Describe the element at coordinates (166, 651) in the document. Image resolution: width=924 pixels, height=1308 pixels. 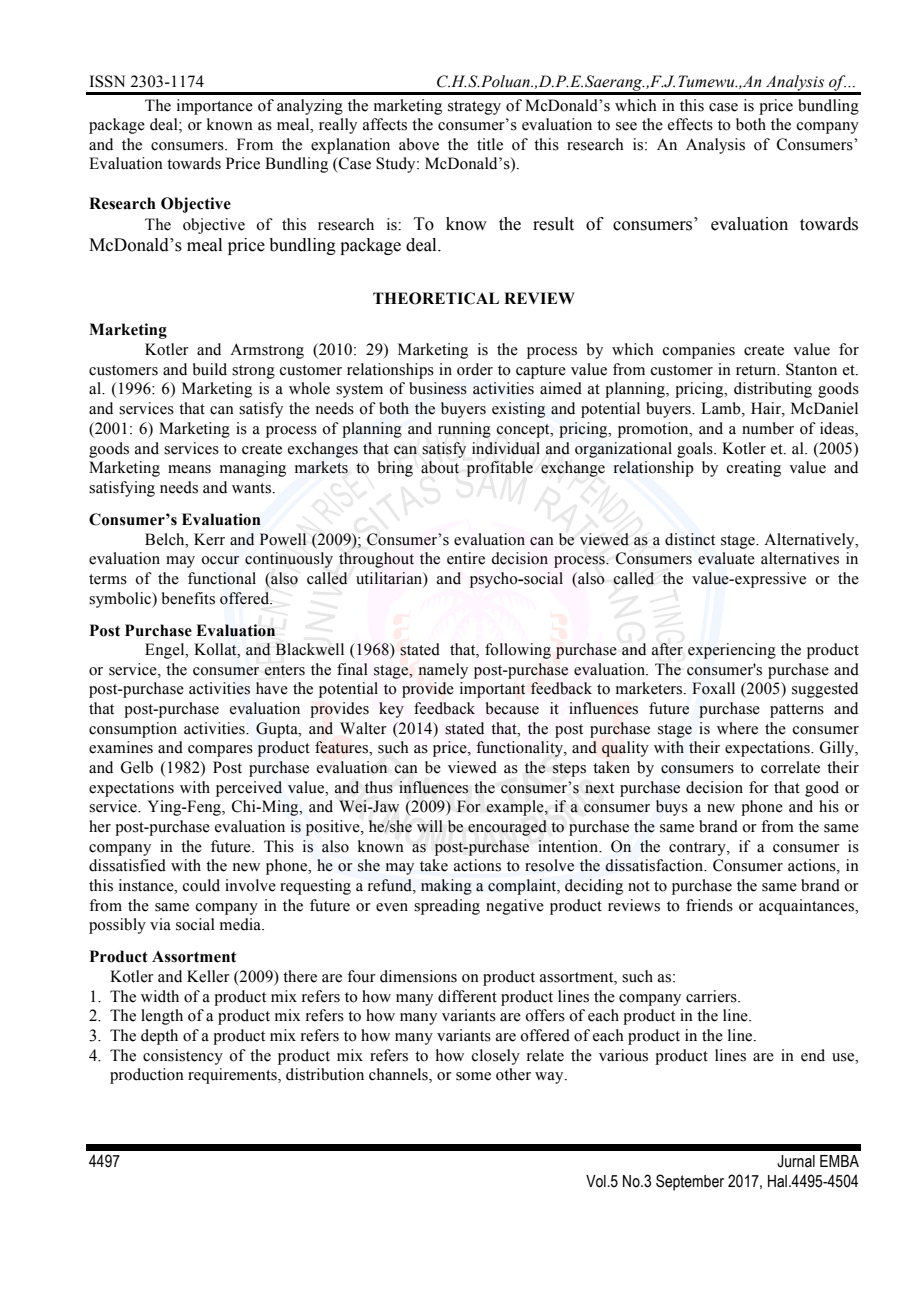
I see `Engel` at that location.
